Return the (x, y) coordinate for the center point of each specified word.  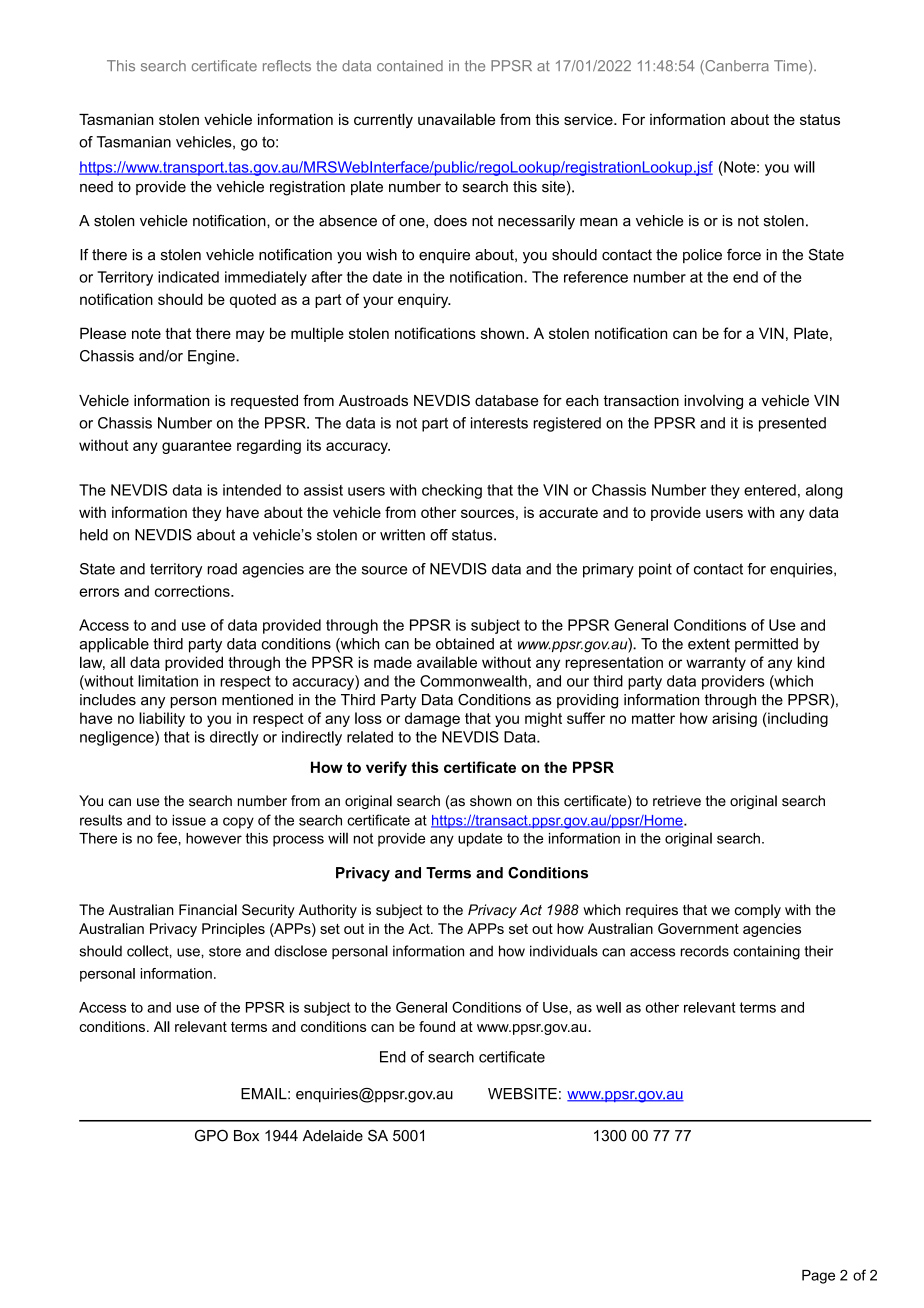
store (225, 951)
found (437, 1026)
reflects (287, 66)
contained (410, 66)
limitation (168, 681)
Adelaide (333, 1136)
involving (713, 402)
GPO (211, 1135)
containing (766, 952)
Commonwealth (473, 681)
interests (499, 423)
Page (818, 1277)
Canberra (736, 67)
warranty (716, 664)
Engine (212, 357)
